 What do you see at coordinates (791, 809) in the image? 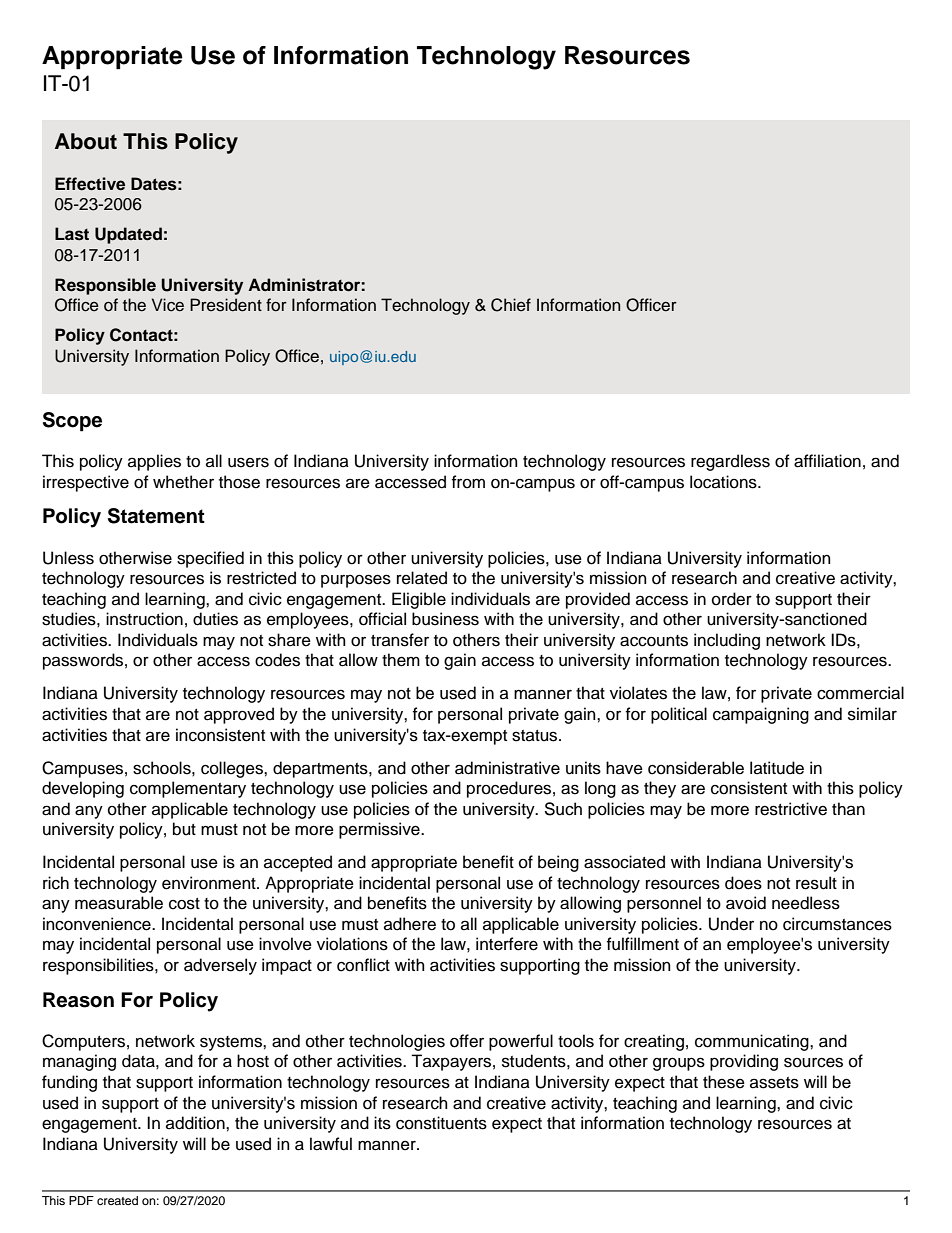
I see `restrictive` at bounding box center [791, 809].
